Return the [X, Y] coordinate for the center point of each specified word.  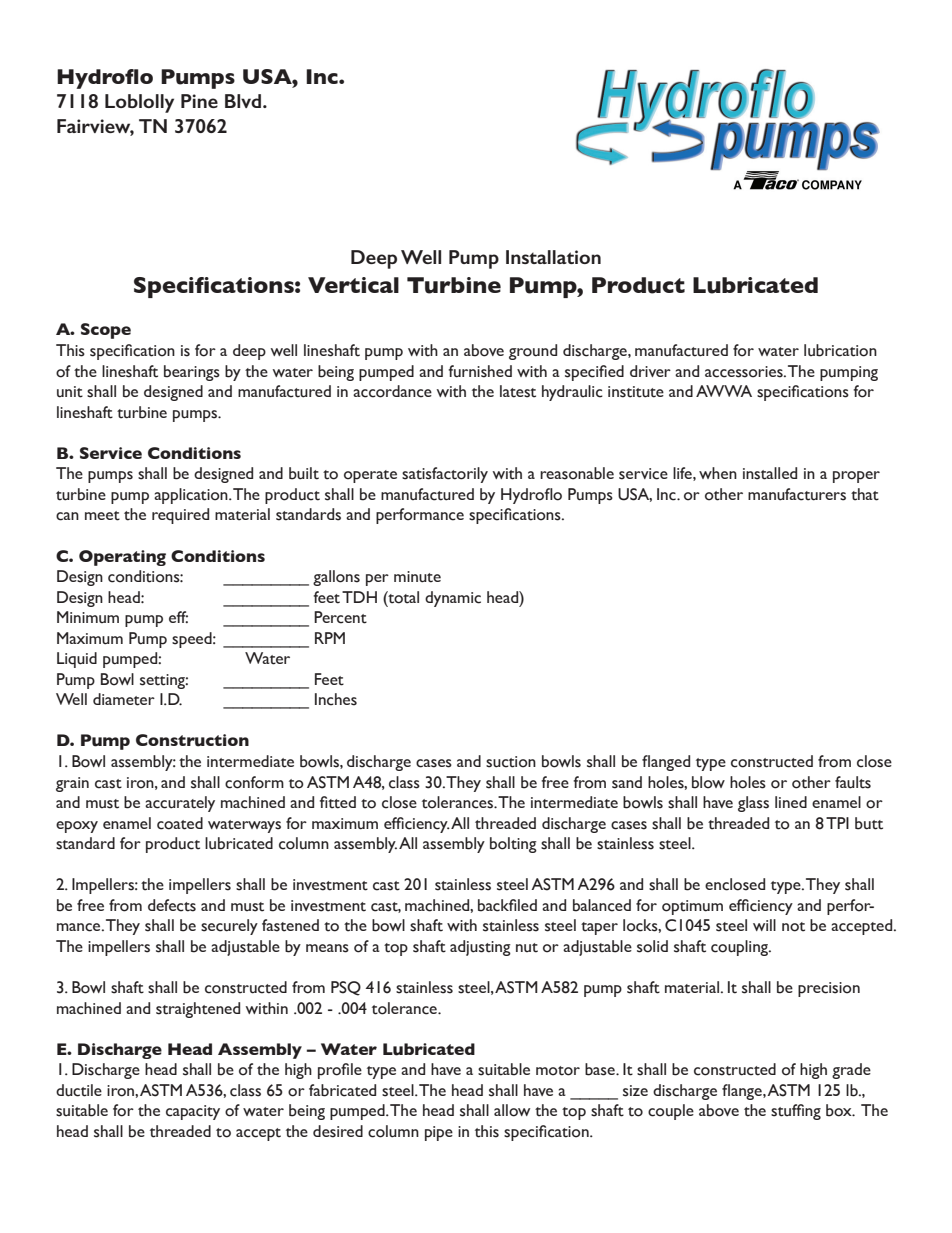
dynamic [453, 599]
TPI [837, 823]
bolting [513, 845]
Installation [553, 257]
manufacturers [797, 494]
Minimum [88, 617]
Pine [199, 101]
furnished [480, 371]
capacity [193, 1112]
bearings [192, 373]
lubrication [840, 350]
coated [180, 823]
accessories [745, 372]
